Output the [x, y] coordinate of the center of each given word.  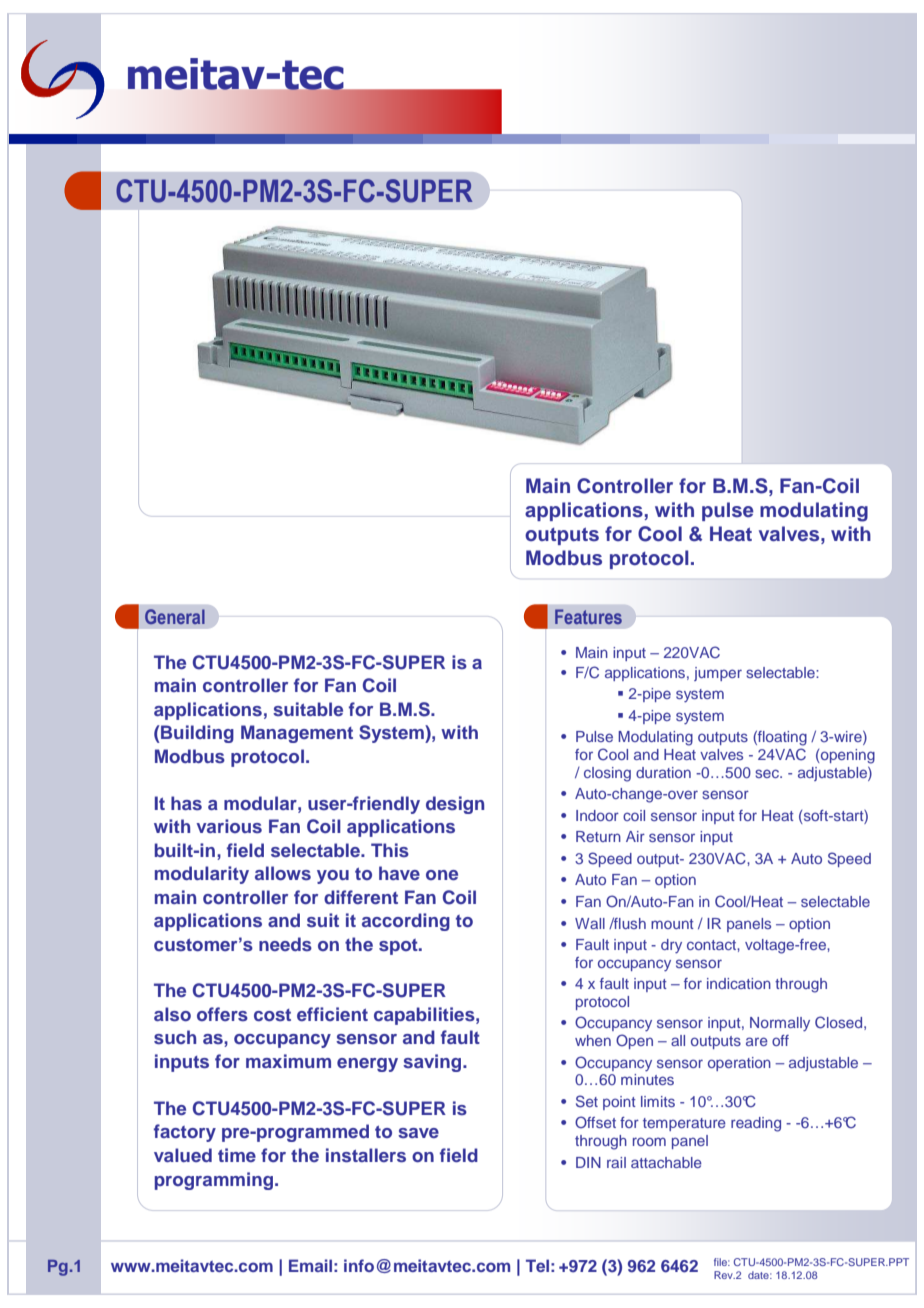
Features [588, 616]
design [455, 805]
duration [663, 772]
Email [310, 1265]
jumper [718, 674]
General [175, 616]
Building [196, 734]
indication [739, 983]
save [418, 1133]
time [237, 1155]
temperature [684, 1124]
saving [433, 1063]
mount [672, 924]
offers [222, 1014]
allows [283, 873]
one [442, 875]
